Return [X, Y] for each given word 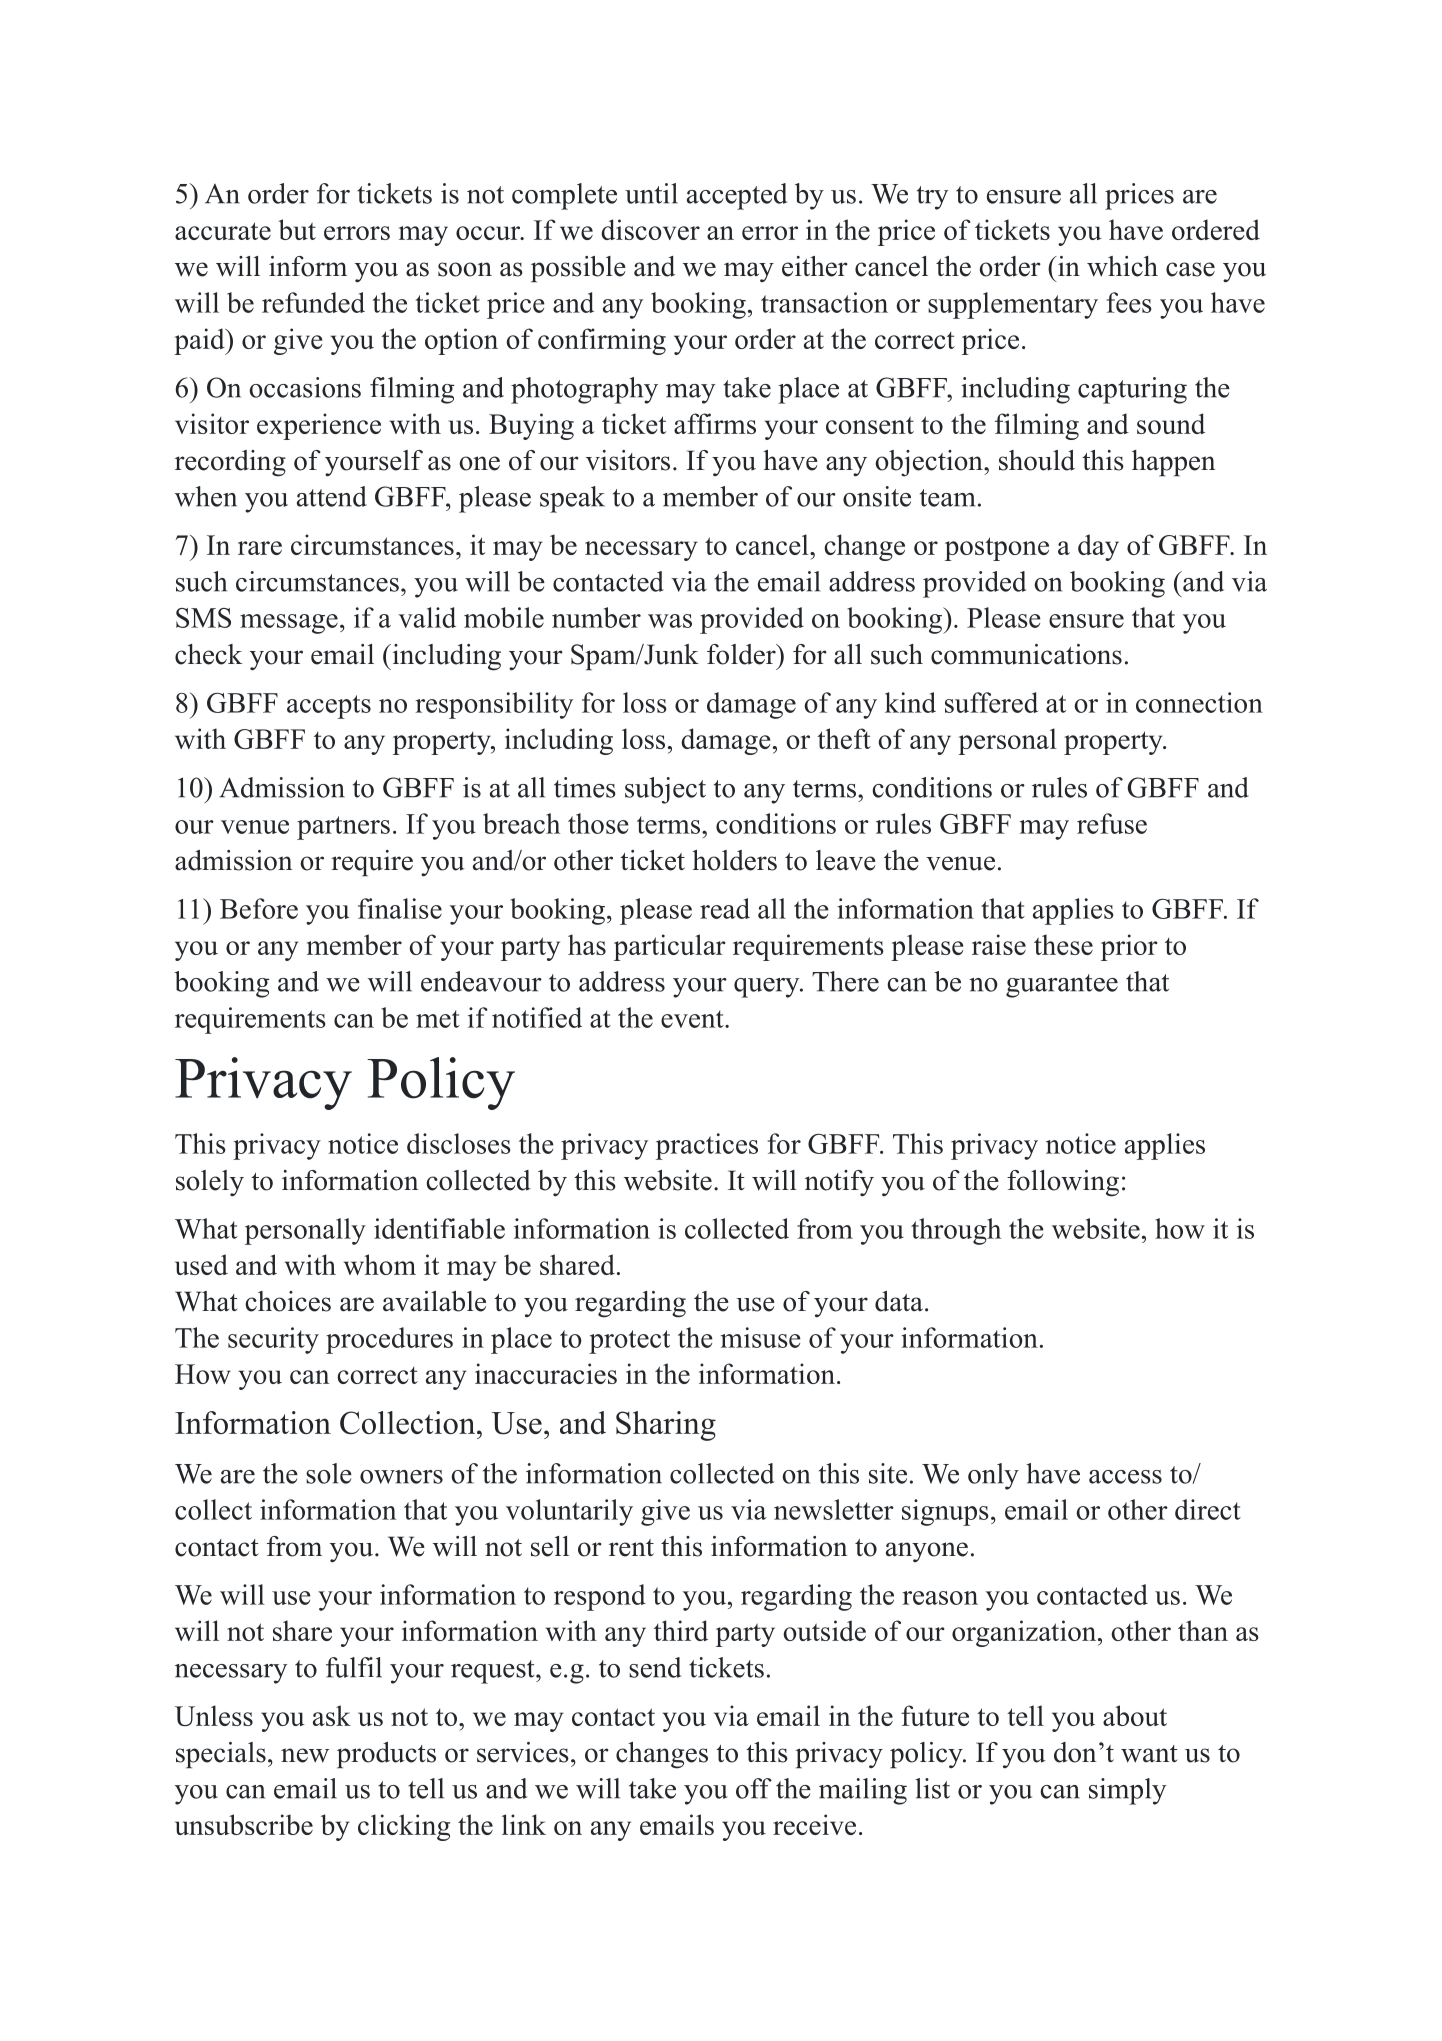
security [273, 1340]
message [289, 624]
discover [650, 229]
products [386, 1755]
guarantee [1062, 986]
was [670, 621]
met [438, 1019]
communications [1026, 654]
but [297, 229]
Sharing [666, 1426]
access [1125, 1477]
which [1122, 266]
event [693, 1019]
